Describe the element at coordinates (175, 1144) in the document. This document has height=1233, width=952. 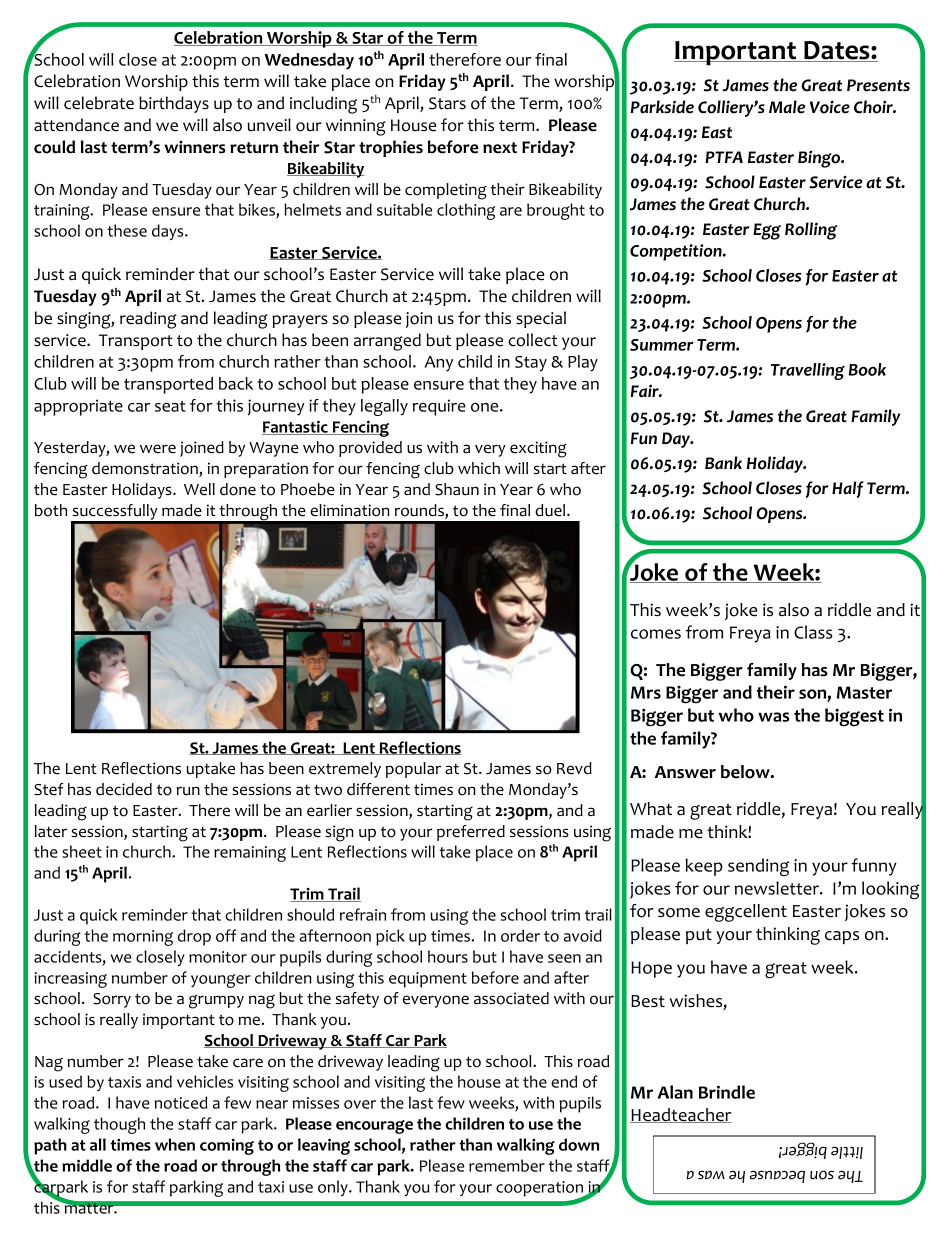
I see `when` at that location.
